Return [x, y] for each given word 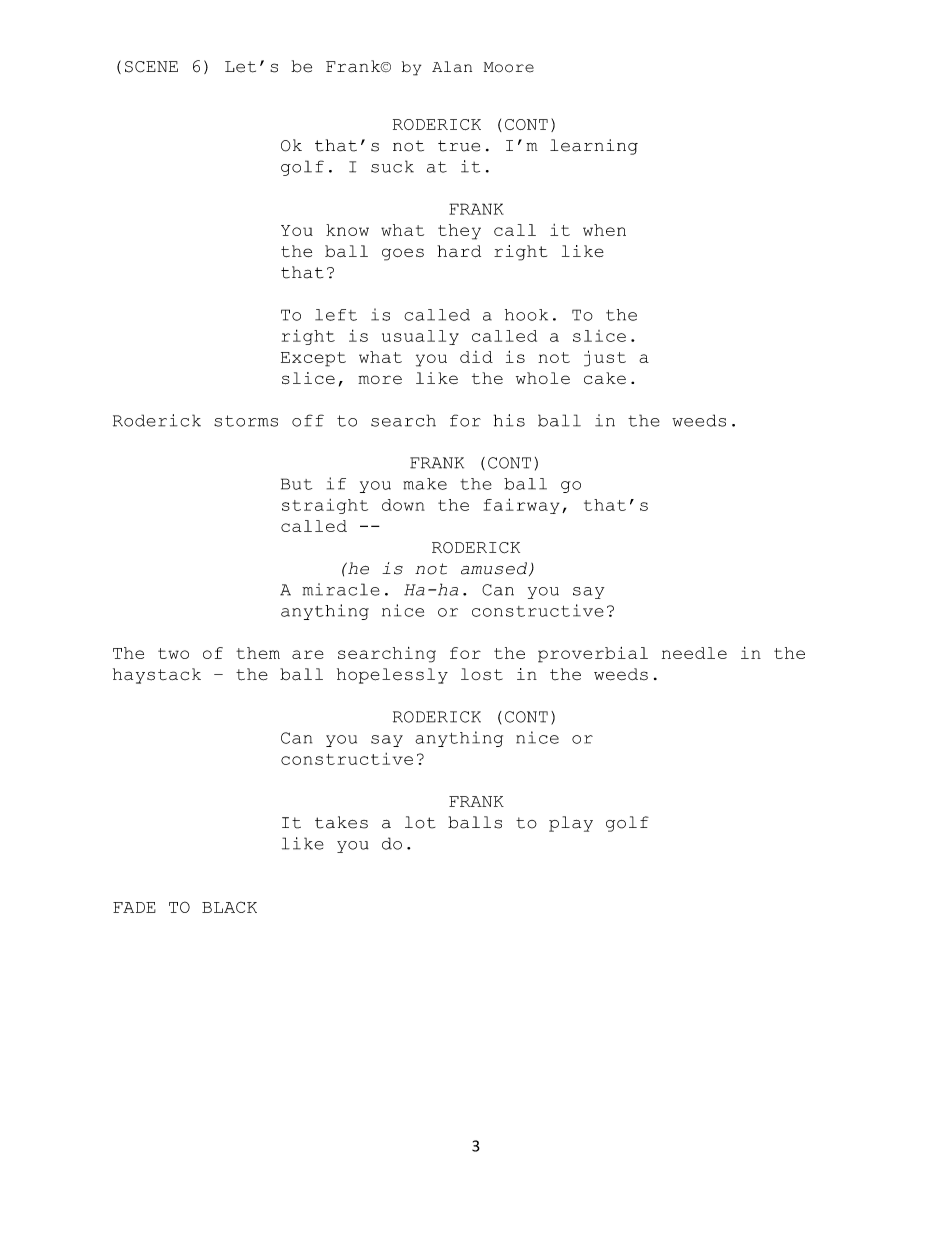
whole [543, 378]
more [380, 379]
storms [246, 421]
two [173, 653]
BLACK [229, 907]
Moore [509, 67]
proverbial [593, 655]
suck [392, 166]
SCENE [151, 67]
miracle [341, 589]
